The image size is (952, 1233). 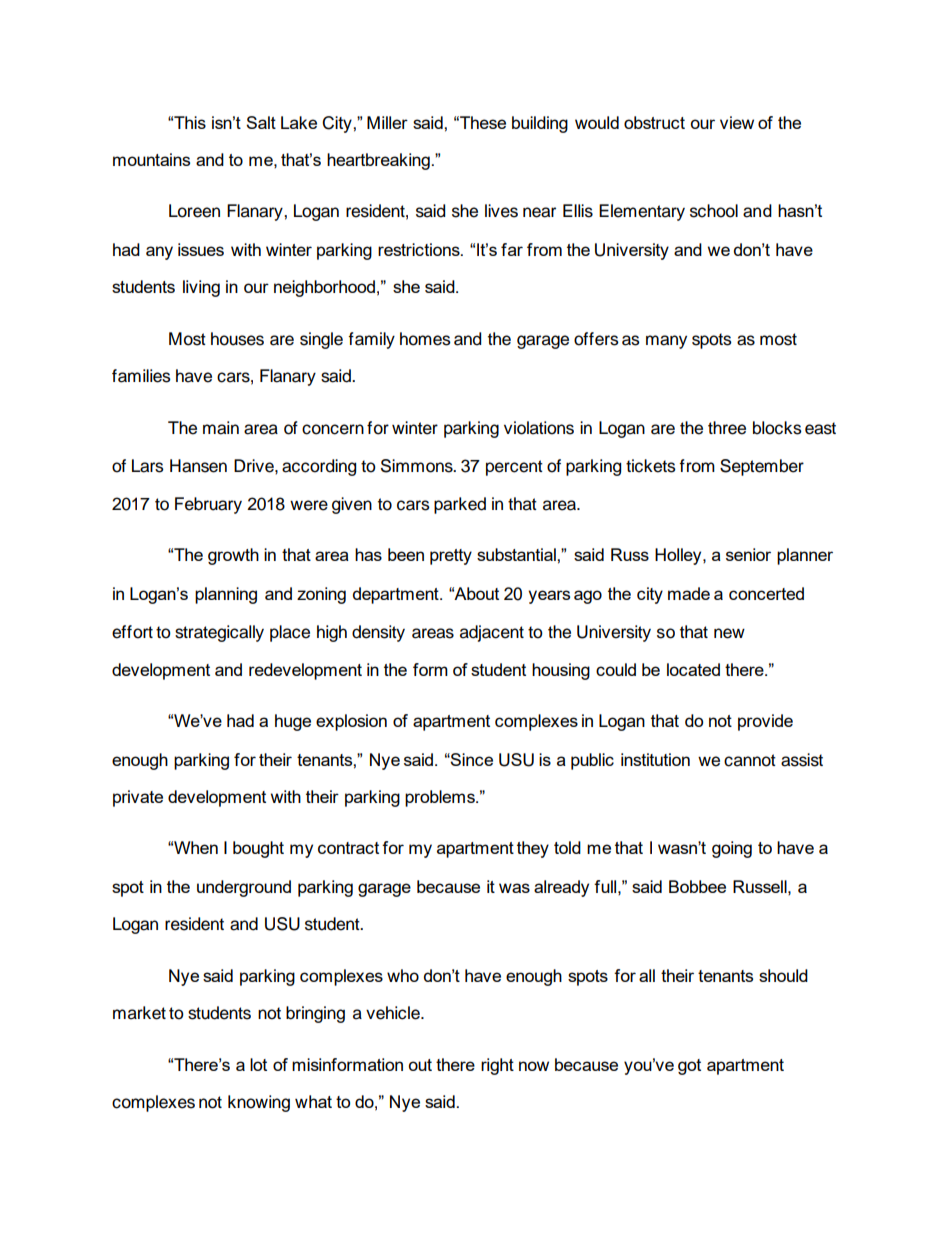 What do you see at coordinates (497, 1066) in the screenshot?
I see `right` at bounding box center [497, 1066].
